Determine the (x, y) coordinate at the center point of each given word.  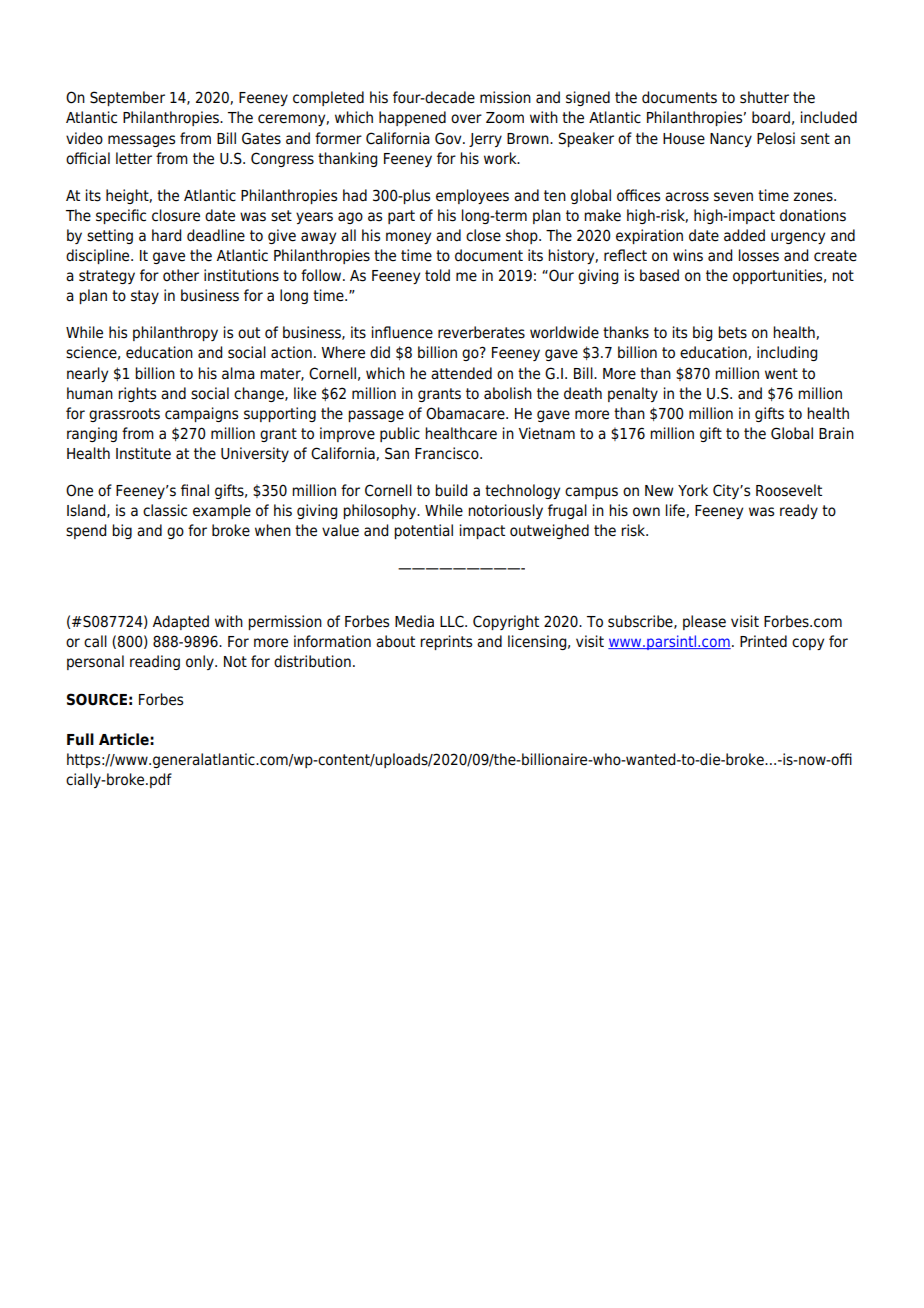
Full (80, 739)
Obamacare (466, 413)
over (466, 119)
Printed (763, 641)
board (771, 117)
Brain (836, 433)
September (127, 98)
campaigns (201, 414)
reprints (446, 642)
